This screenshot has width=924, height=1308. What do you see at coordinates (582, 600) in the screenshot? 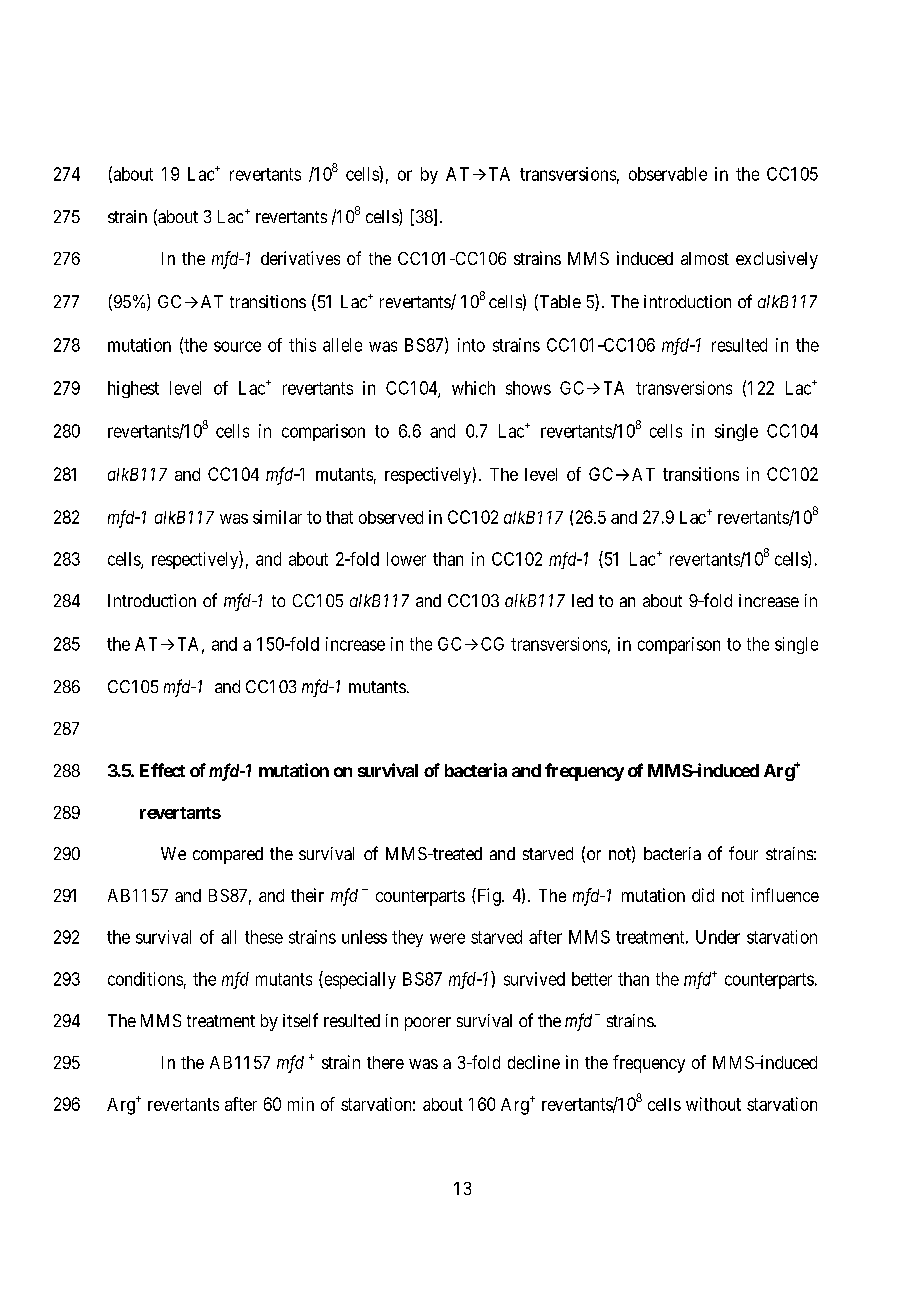
I see `led` at bounding box center [582, 600].
